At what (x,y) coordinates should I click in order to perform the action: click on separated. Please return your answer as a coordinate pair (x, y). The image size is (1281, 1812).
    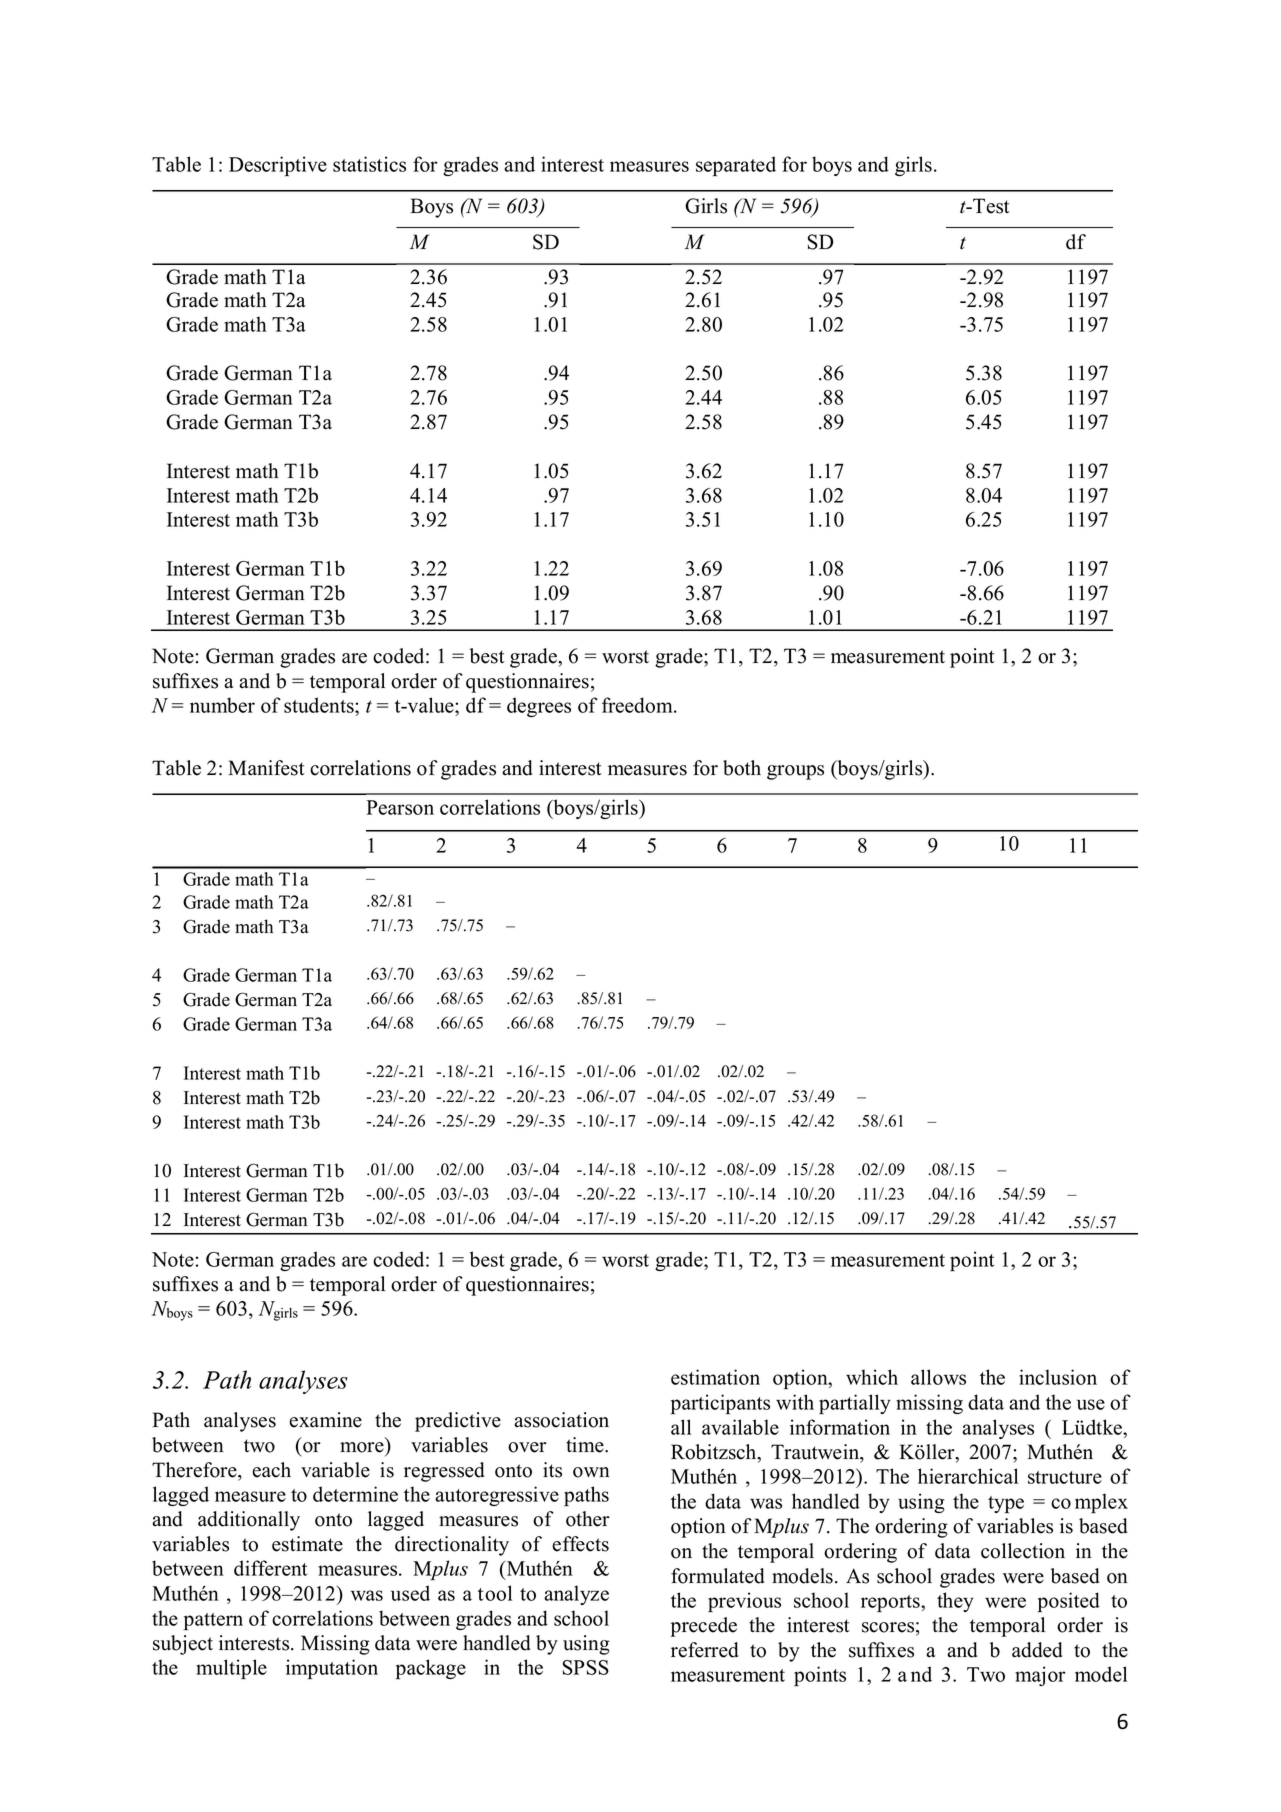
    Looking at the image, I should click on (736, 166).
